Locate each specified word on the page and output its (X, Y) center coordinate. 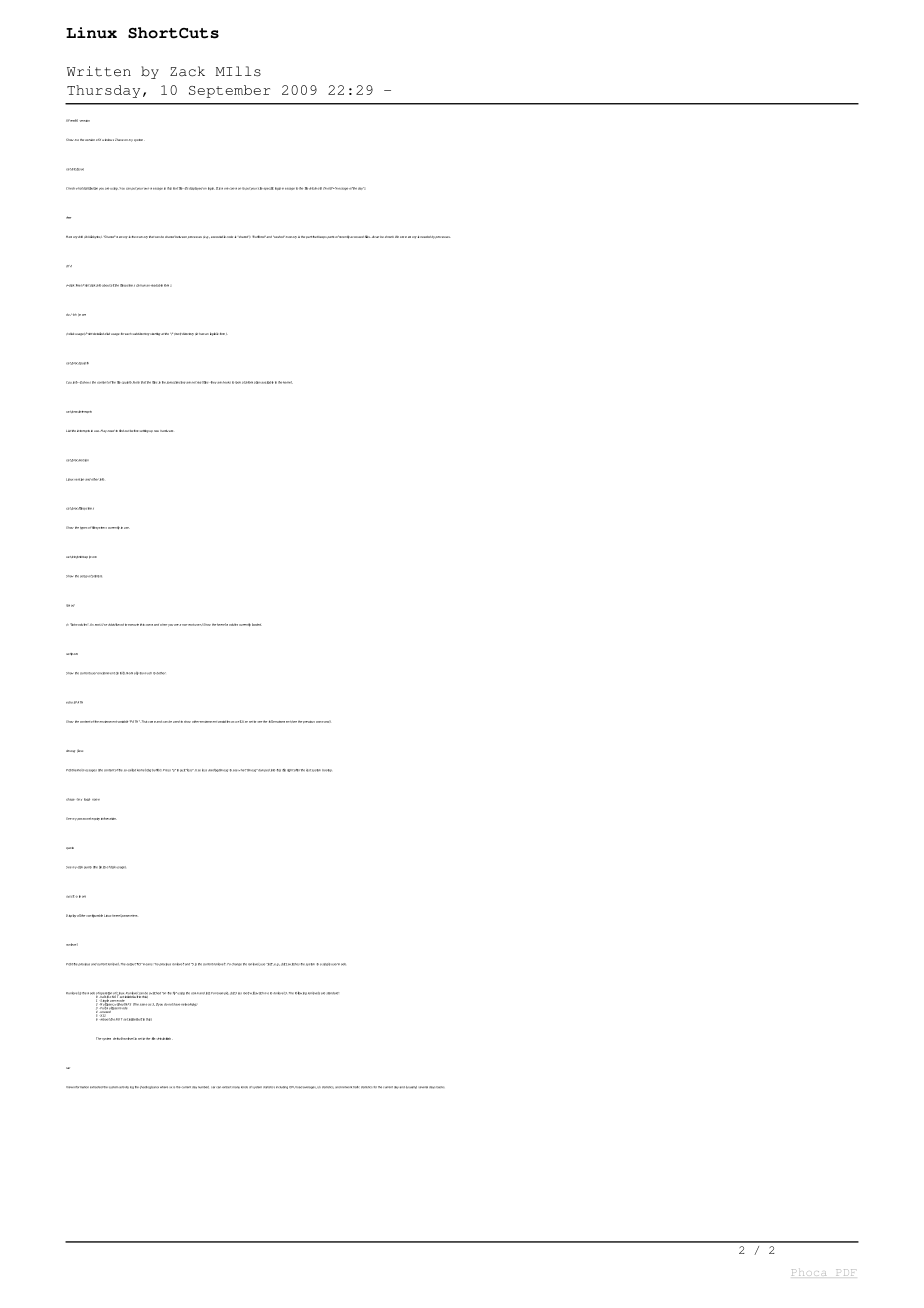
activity (123, 1087)
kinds (244, 1087)
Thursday (103, 91)
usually (411, 1087)
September (229, 91)
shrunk (389, 237)
